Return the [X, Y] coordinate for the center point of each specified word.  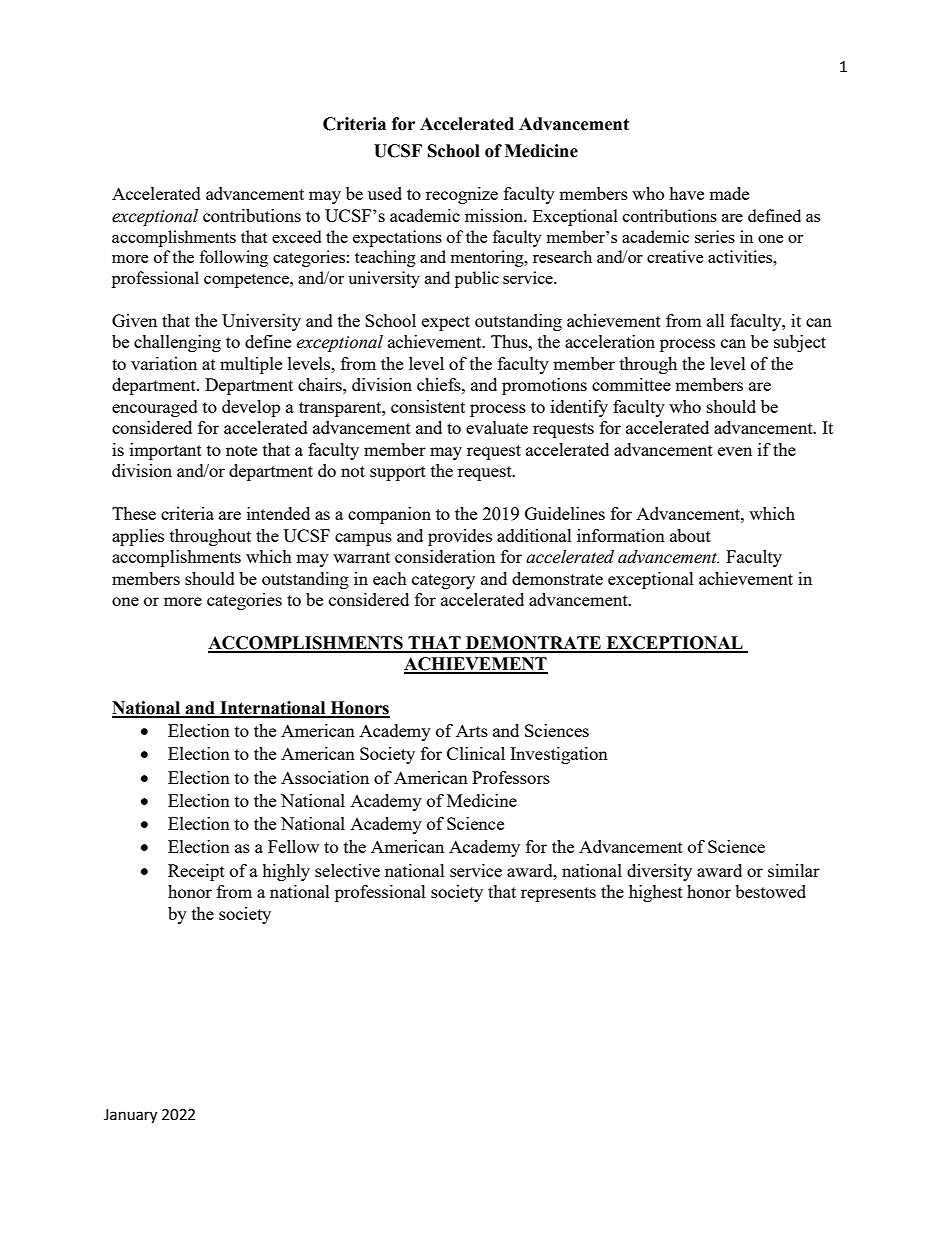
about [690, 535]
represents [558, 894]
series [715, 236]
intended [278, 513]
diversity [659, 872]
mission [495, 215]
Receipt [196, 872]
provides [460, 537]
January [130, 1116]
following [234, 258]
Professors [511, 777]
